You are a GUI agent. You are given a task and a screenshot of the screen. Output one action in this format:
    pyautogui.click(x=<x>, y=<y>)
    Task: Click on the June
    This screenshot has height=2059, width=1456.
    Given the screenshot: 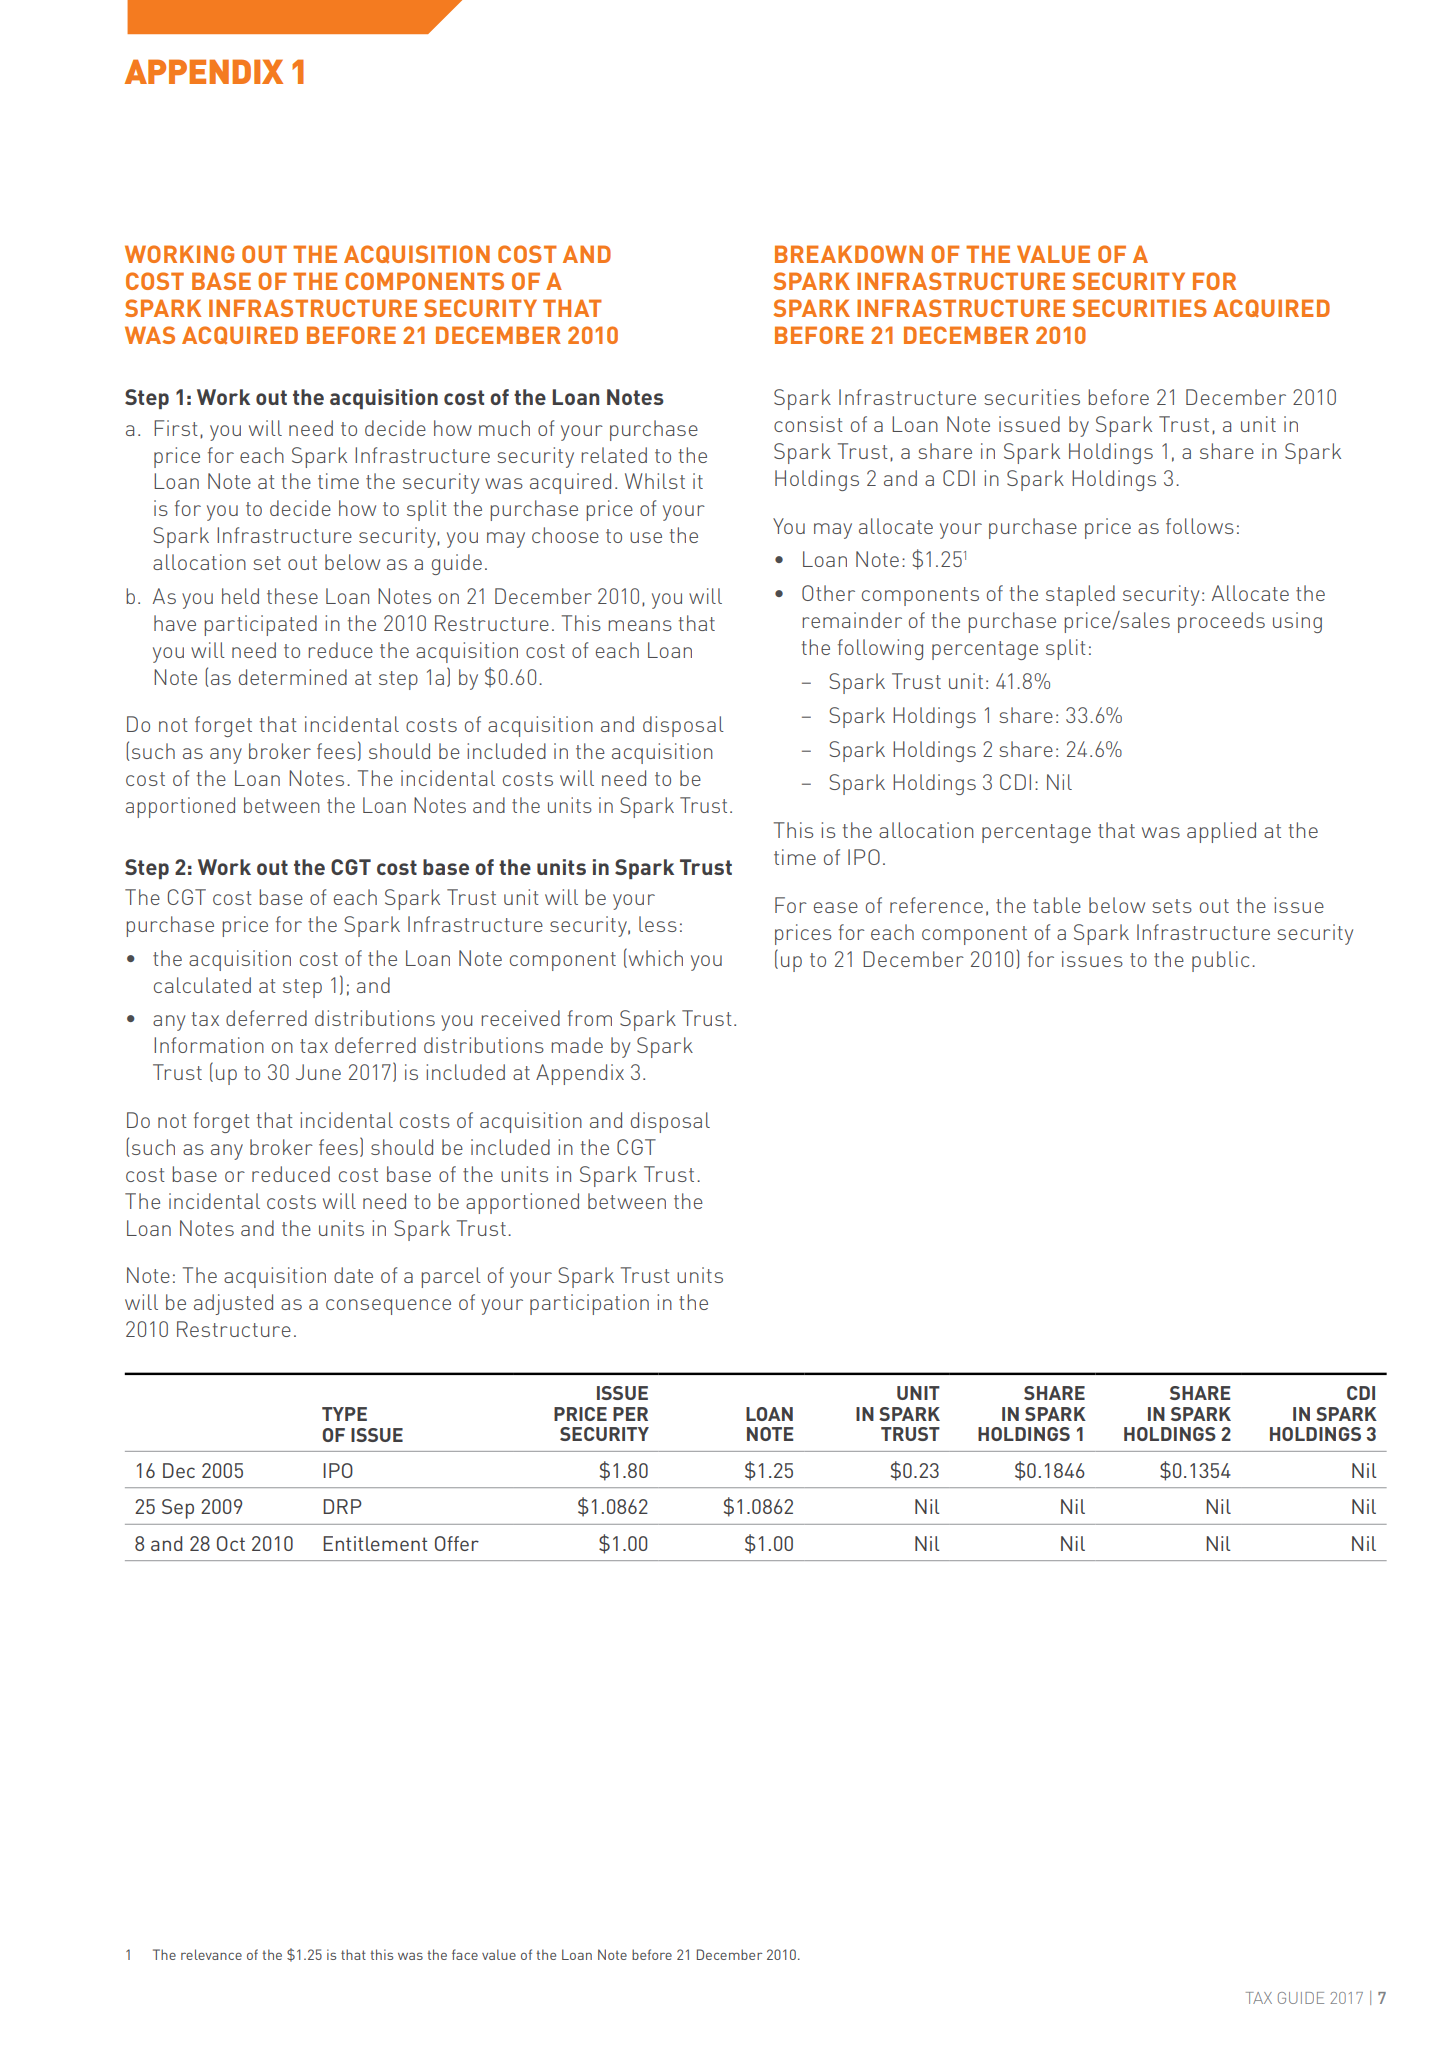 What is the action you would take?
    pyautogui.click(x=318, y=1072)
